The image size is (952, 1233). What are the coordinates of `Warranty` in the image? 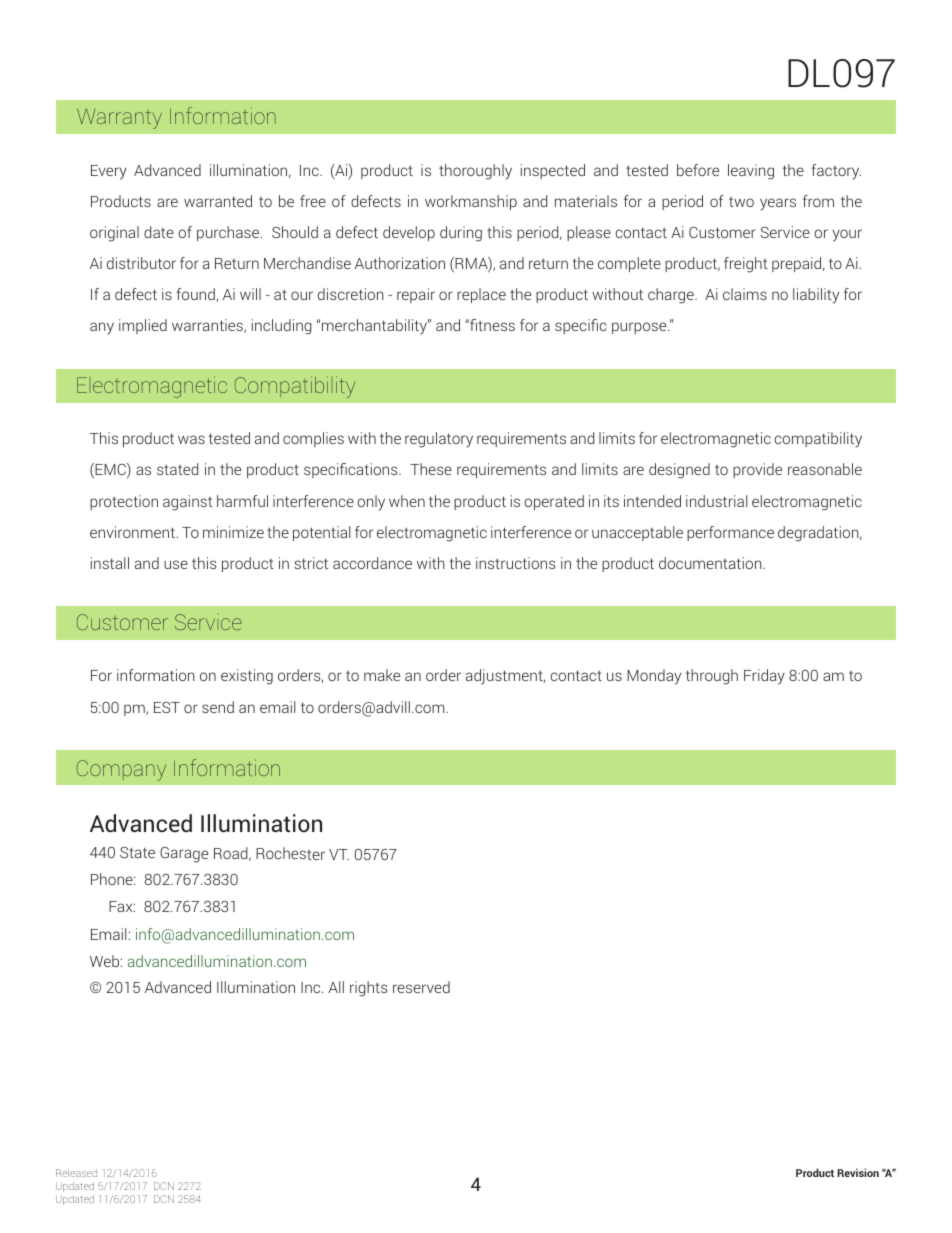 It's located at (119, 118).
